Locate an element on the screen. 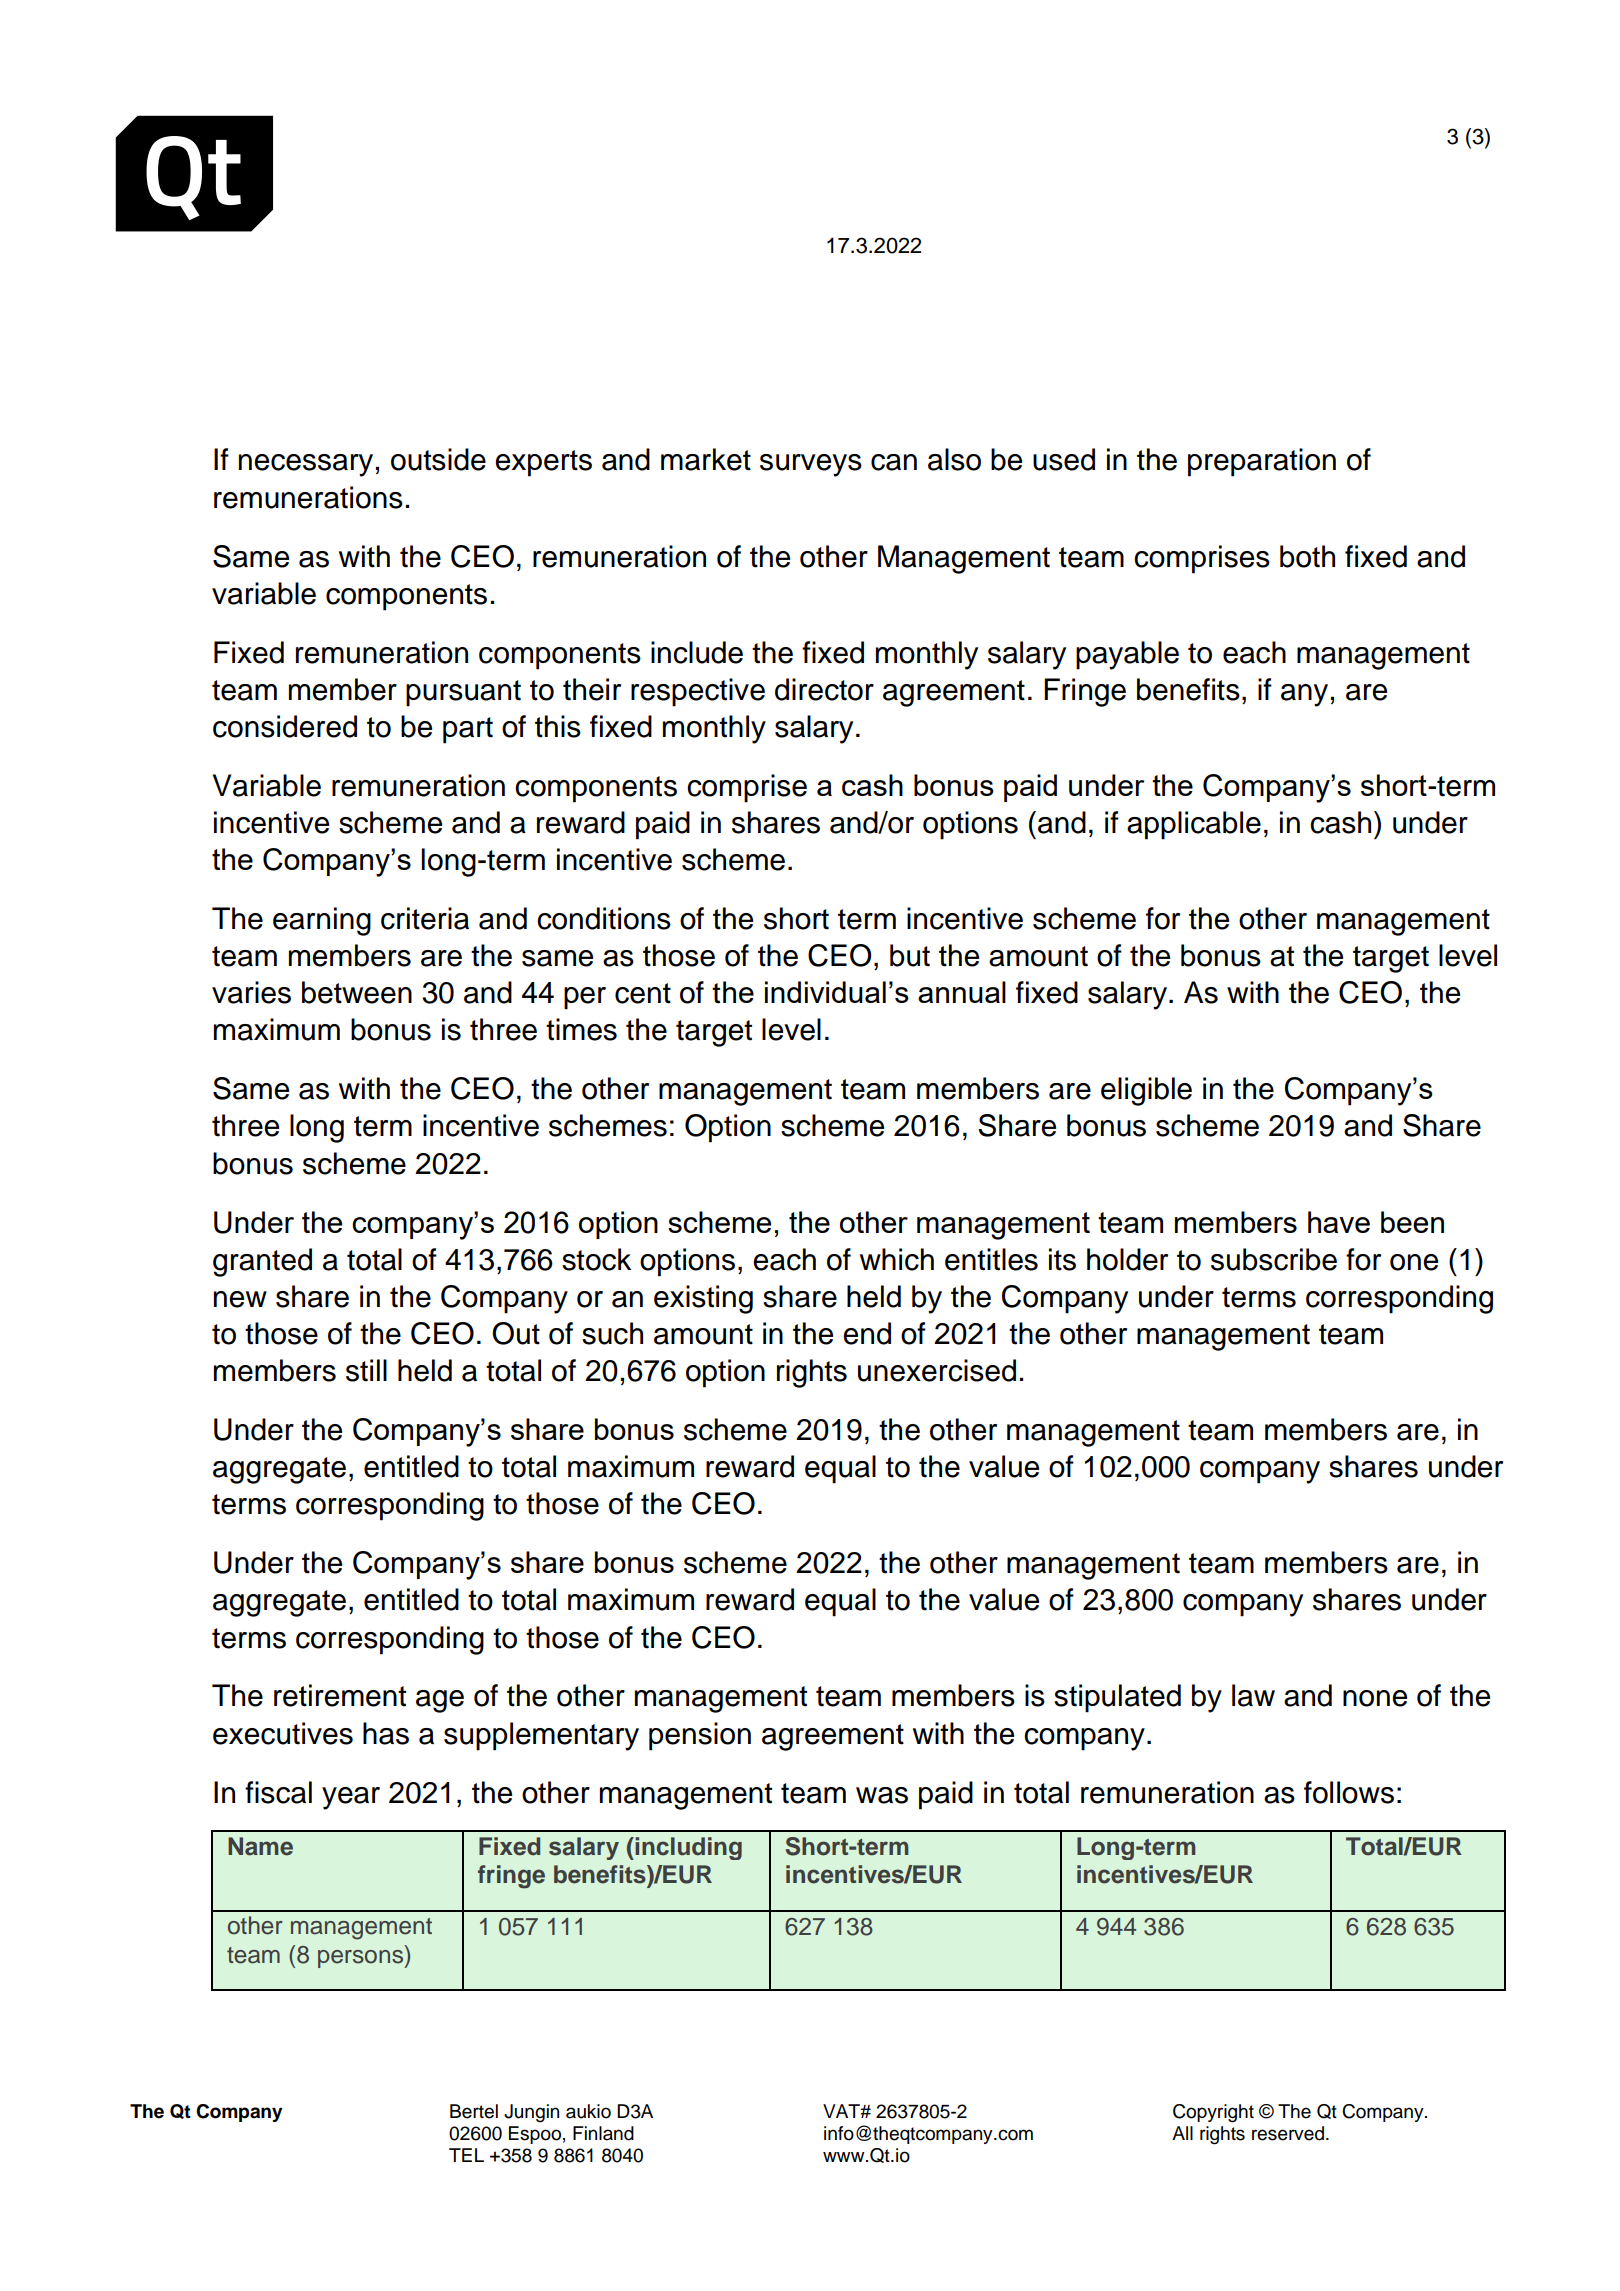 Image resolution: width=1620 pixels, height=2291 pixels. law is located at coordinates (1253, 1695).
